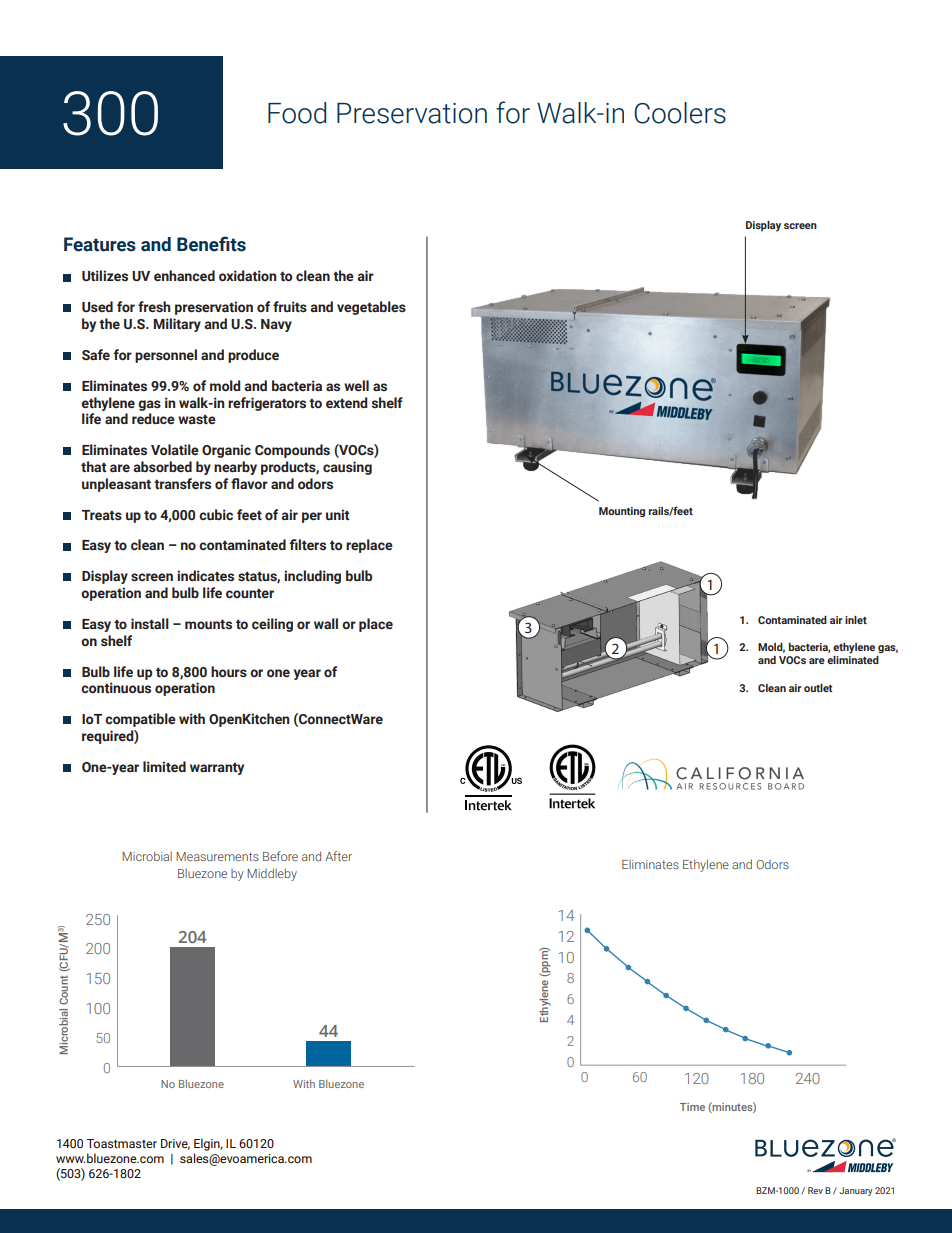  I want to click on Coolers, so click(680, 113).
